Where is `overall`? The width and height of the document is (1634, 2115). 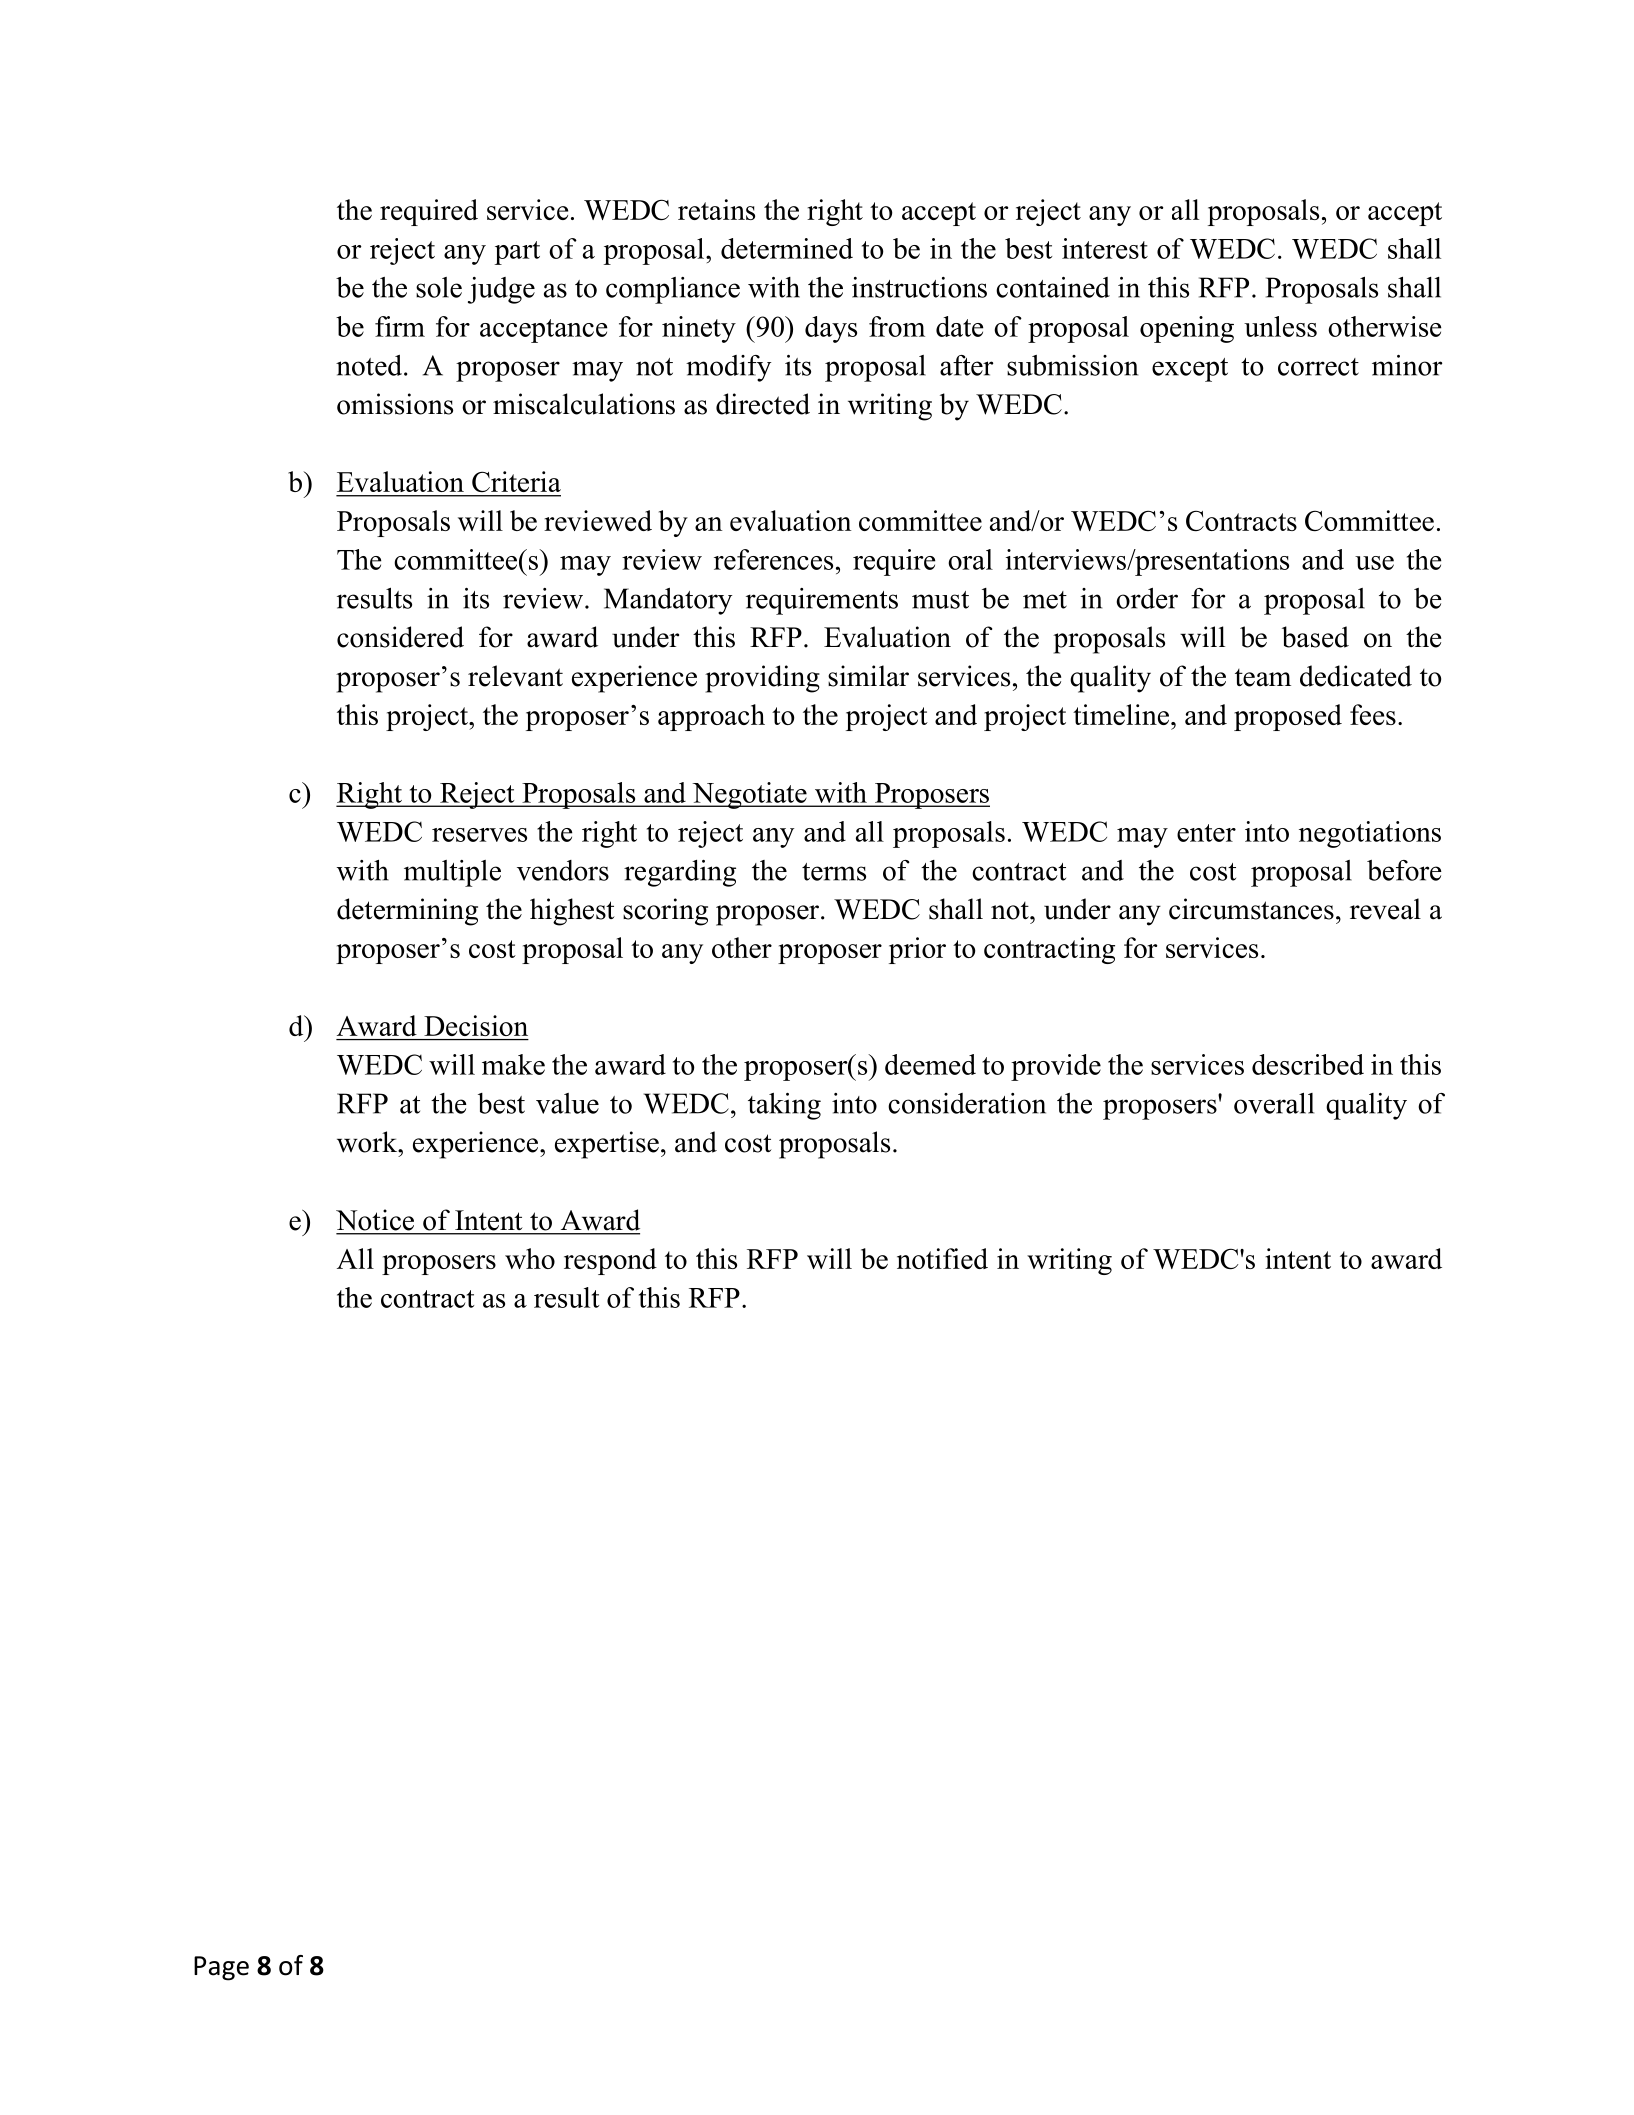
overall is located at coordinates (1274, 1103).
